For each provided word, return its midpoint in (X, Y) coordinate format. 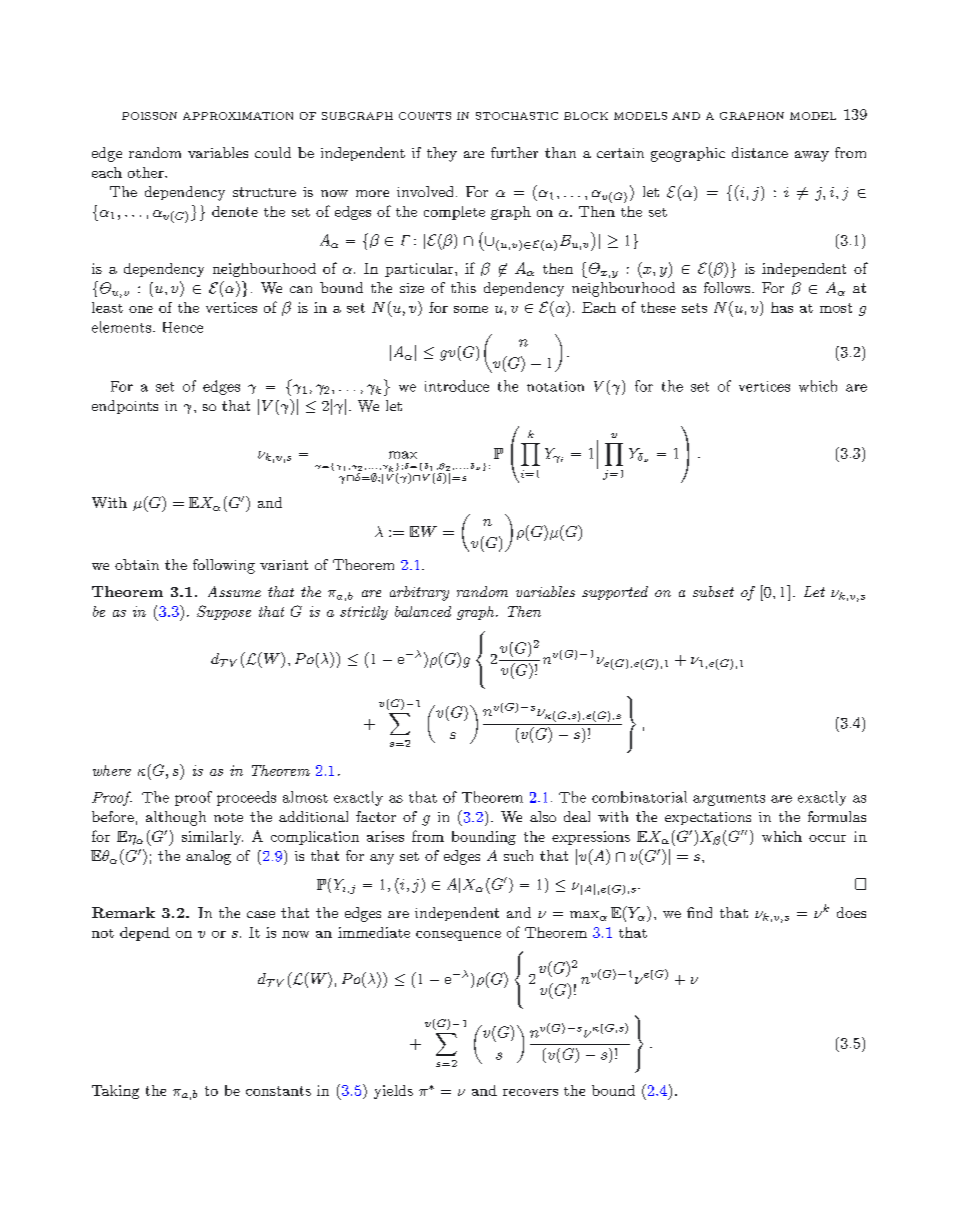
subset (713, 591)
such (518, 855)
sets (694, 308)
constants (278, 1091)
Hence (183, 327)
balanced (423, 611)
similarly (212, 838)
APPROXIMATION (238, 116)
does (851, 912)
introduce (457, 386)
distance (760, 152)
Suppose (224, 612)
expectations (708, 818)
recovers (530, 1092)
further (514, 152)
